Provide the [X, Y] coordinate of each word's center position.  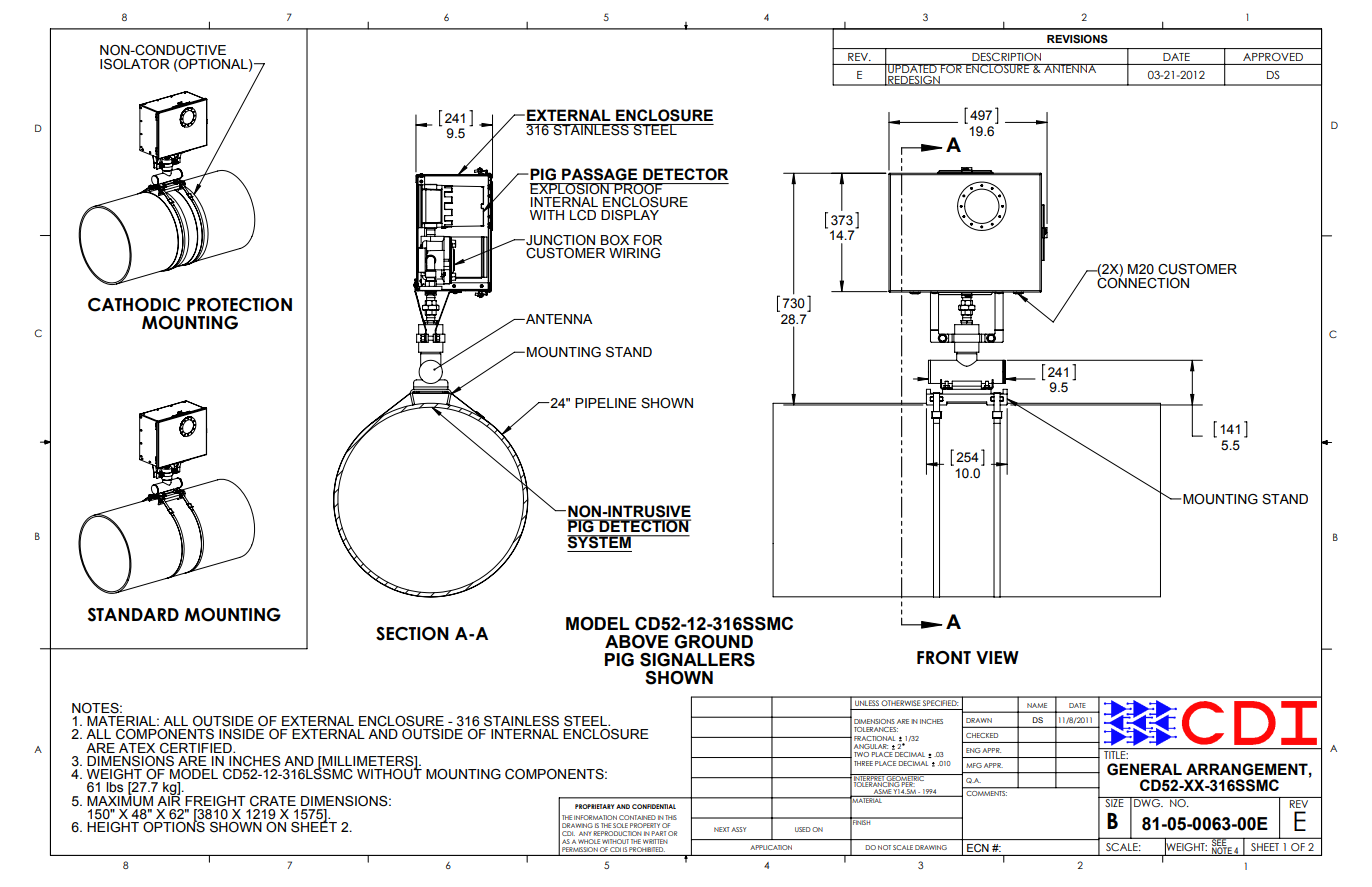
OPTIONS [174, 826]
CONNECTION [1143, 282]
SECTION [412, 634]
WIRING [634, 252]
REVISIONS [1077, 38]
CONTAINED [637, 817]
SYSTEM [600, 542]
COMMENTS [987, 793]
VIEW [997, 657]
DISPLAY [630, 215]
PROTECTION [239, 305]
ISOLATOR [135, 64]
